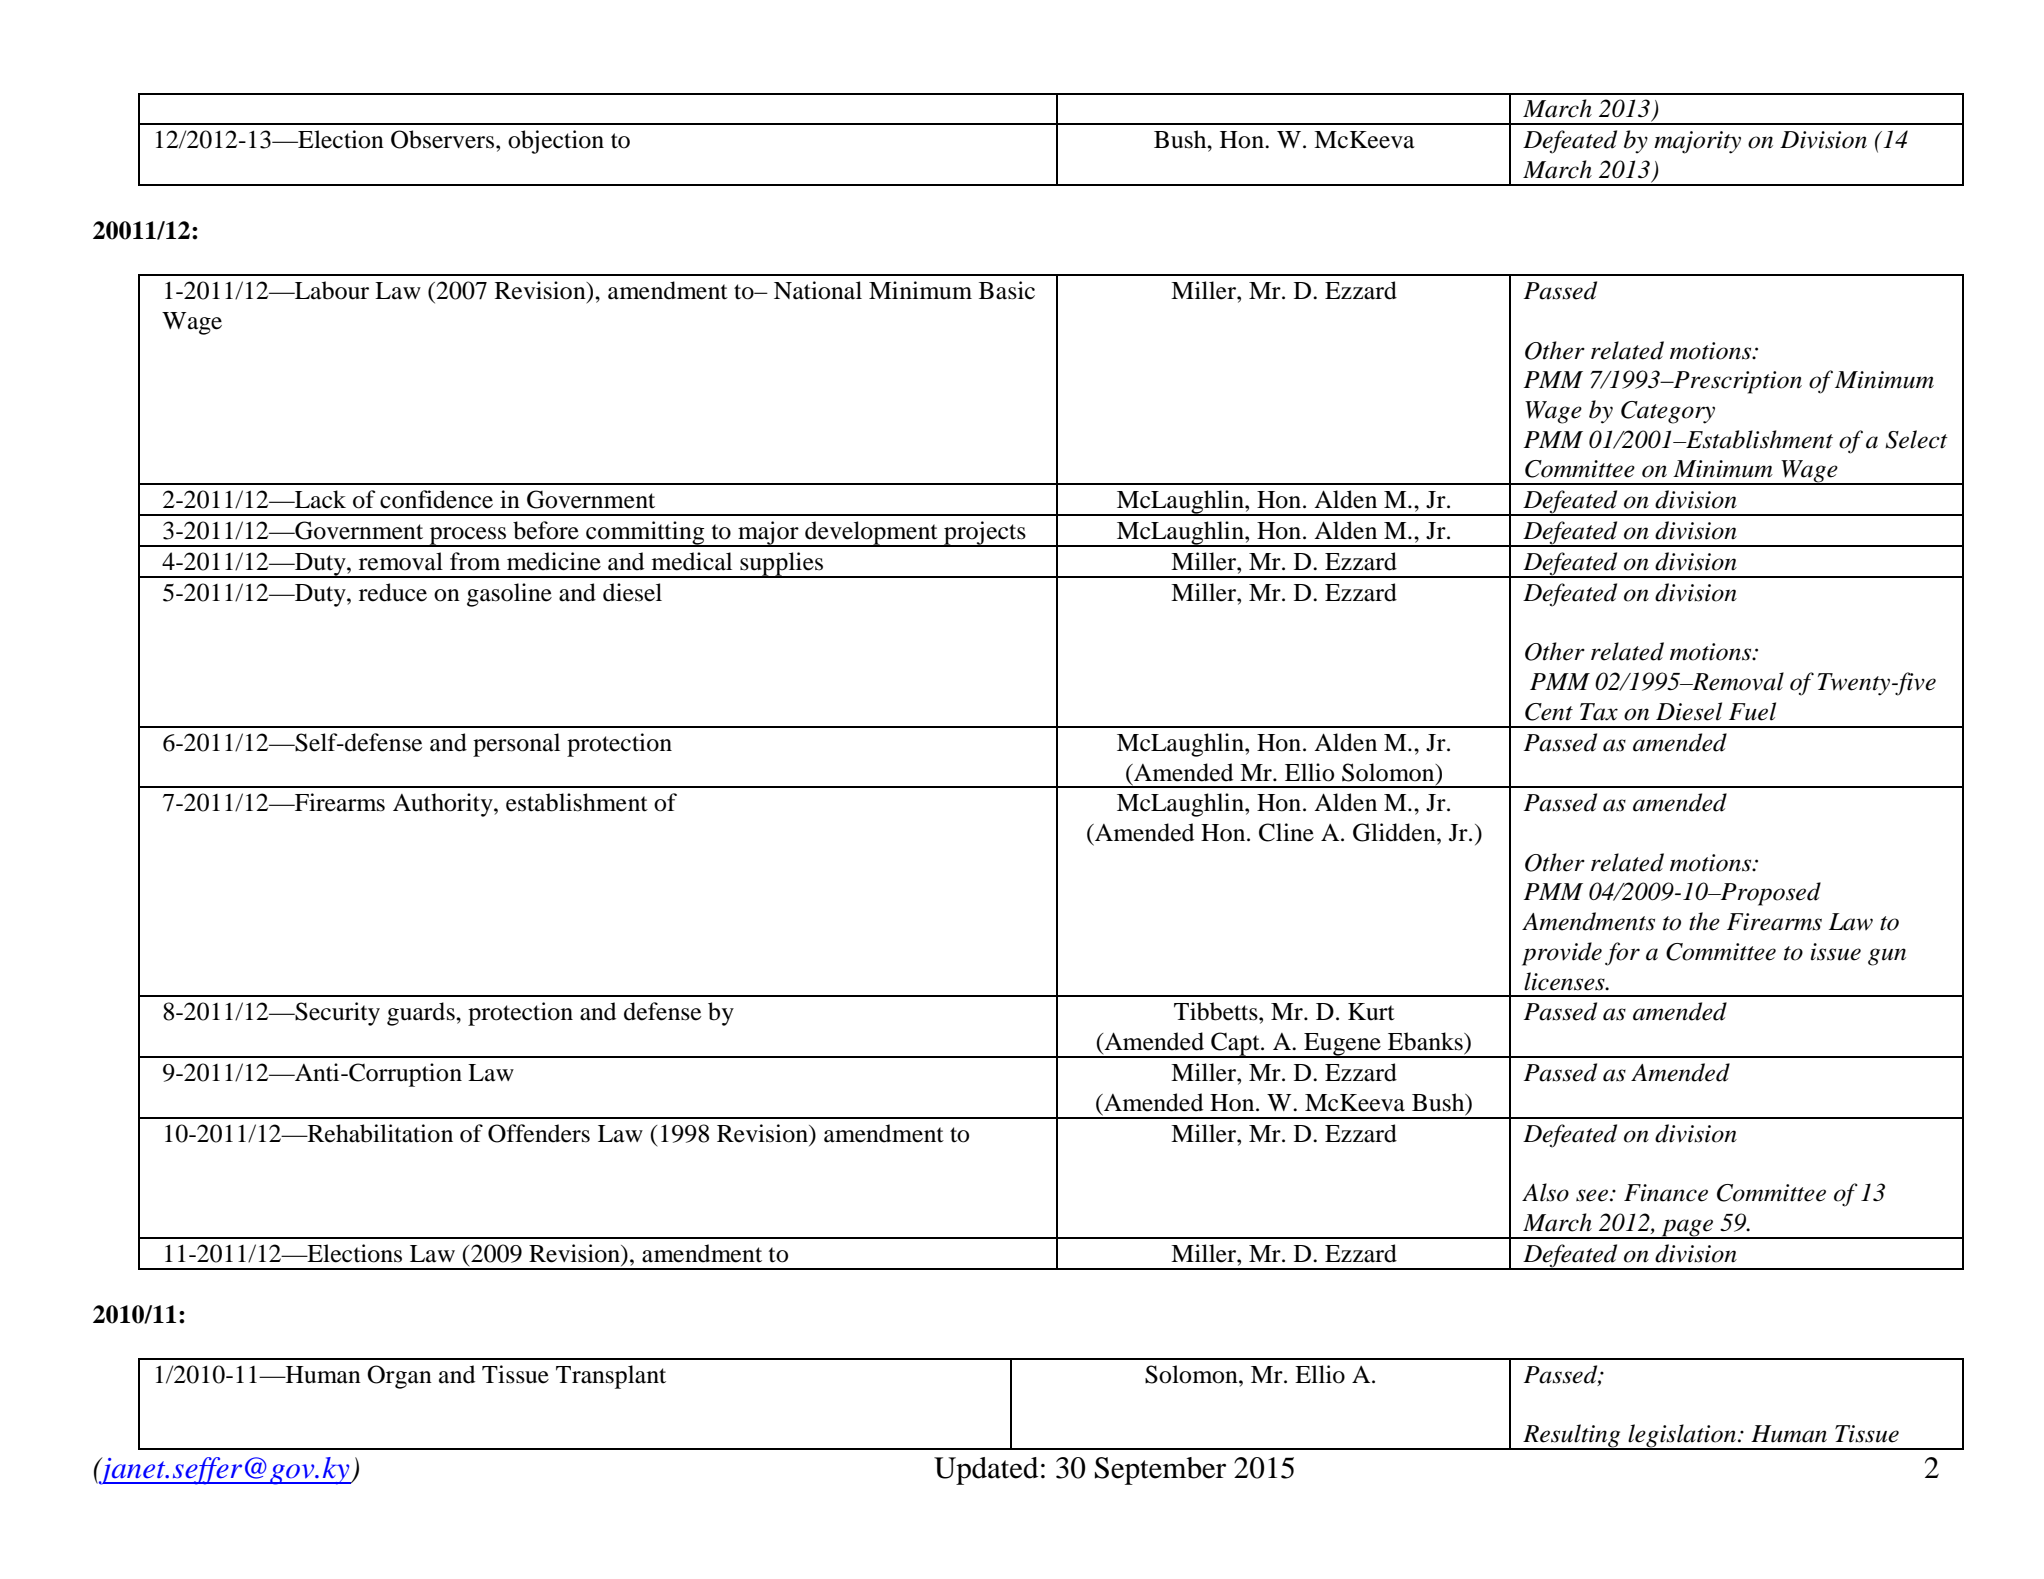  What do you see at coordinates (1235, 1045) in the screenshot?
I see `Capt` at bounding box center [1235, 1045].
